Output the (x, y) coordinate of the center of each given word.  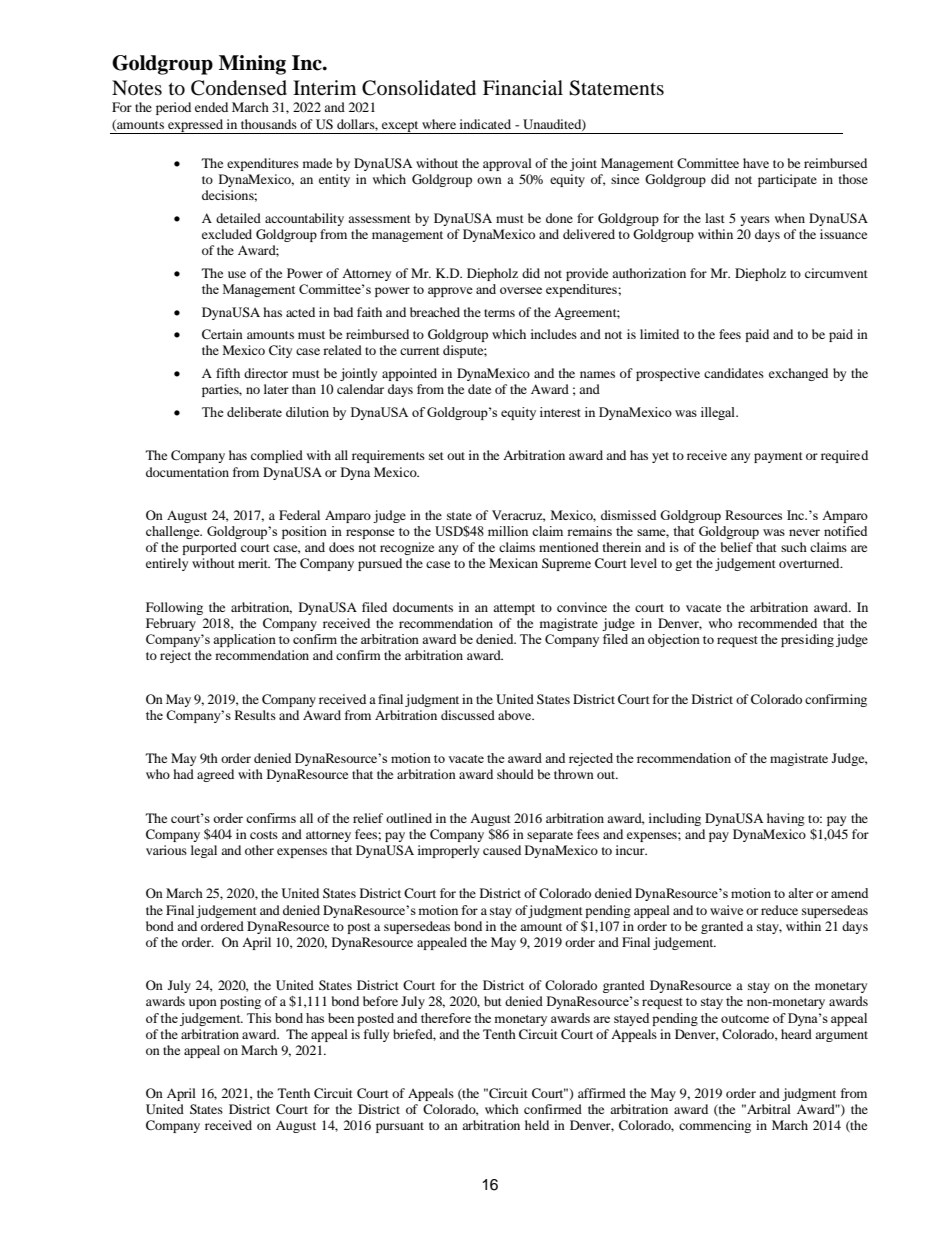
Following (174, 608)
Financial (523, 87)
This (259, 1018)
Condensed (239, 88)
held (537, 1125)
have (756, 163)
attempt (514, 609)
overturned (810, 563)
